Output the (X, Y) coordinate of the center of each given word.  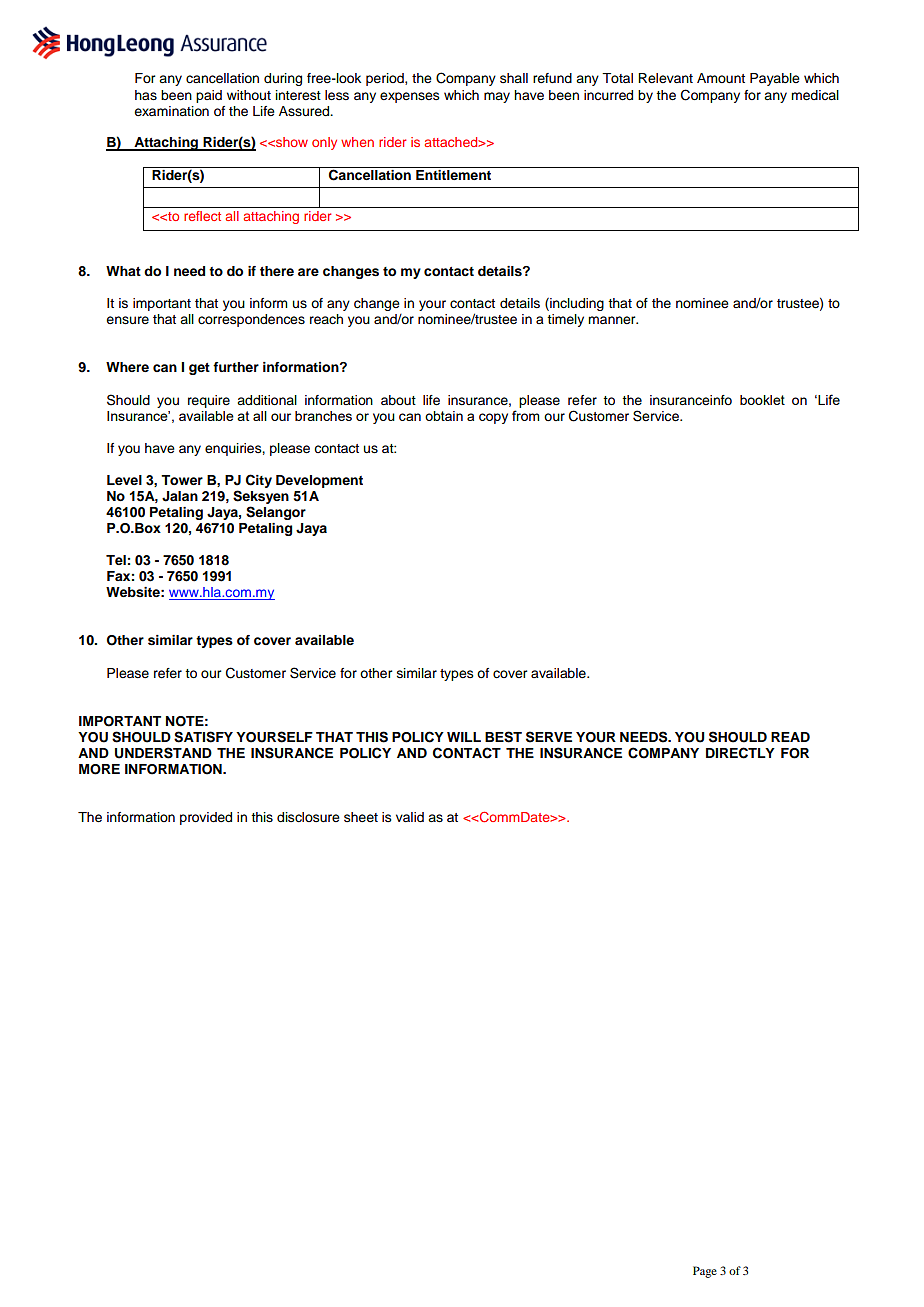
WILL (464, 737)
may (497, 97)
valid (410, 817)
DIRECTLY (740, 753)
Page (705, 1272)
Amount (721, 78)
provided (206, 818)
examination (171, 111)
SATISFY (203, 737)
